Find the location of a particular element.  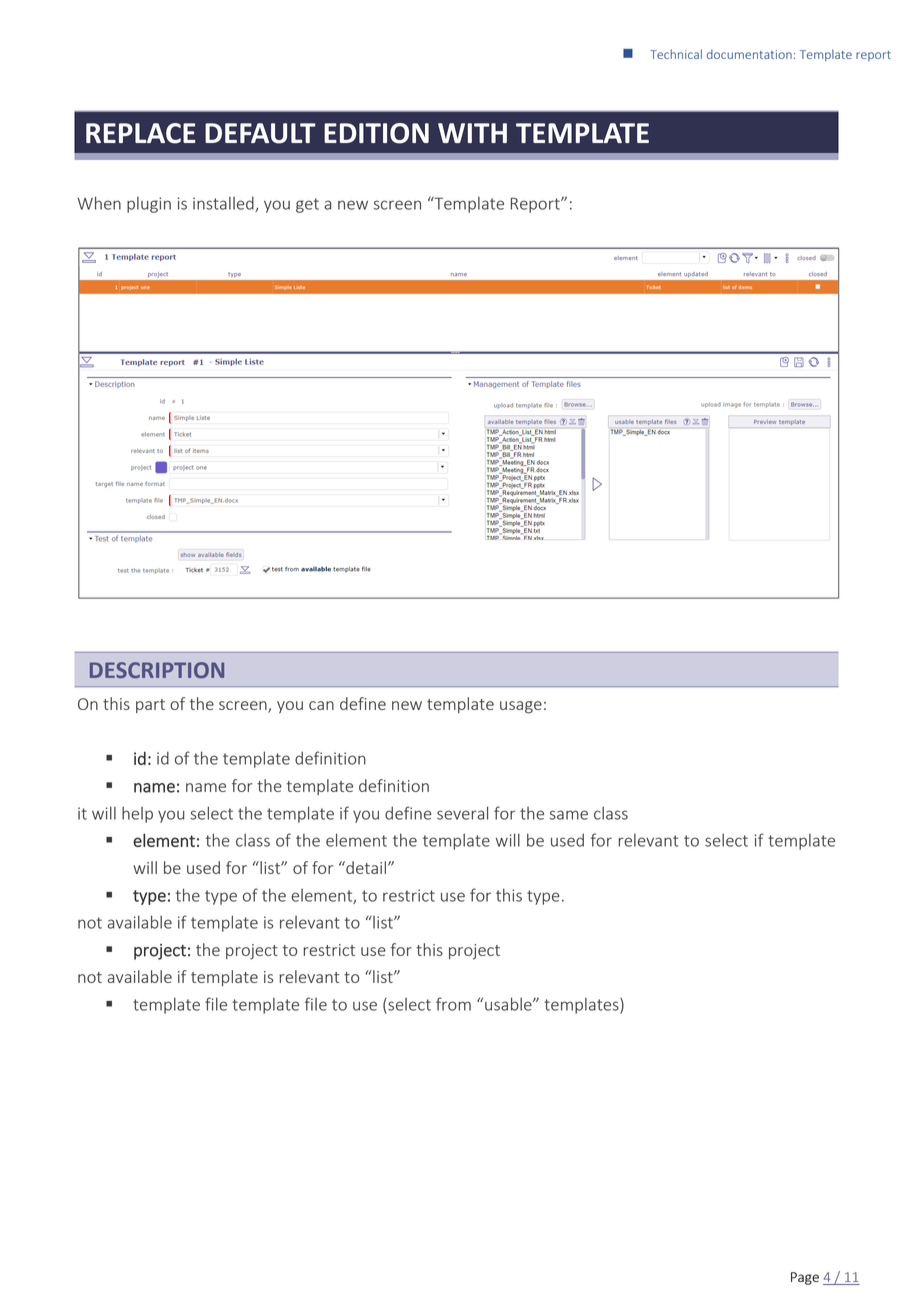

same is located at coordinates (569, 815).
